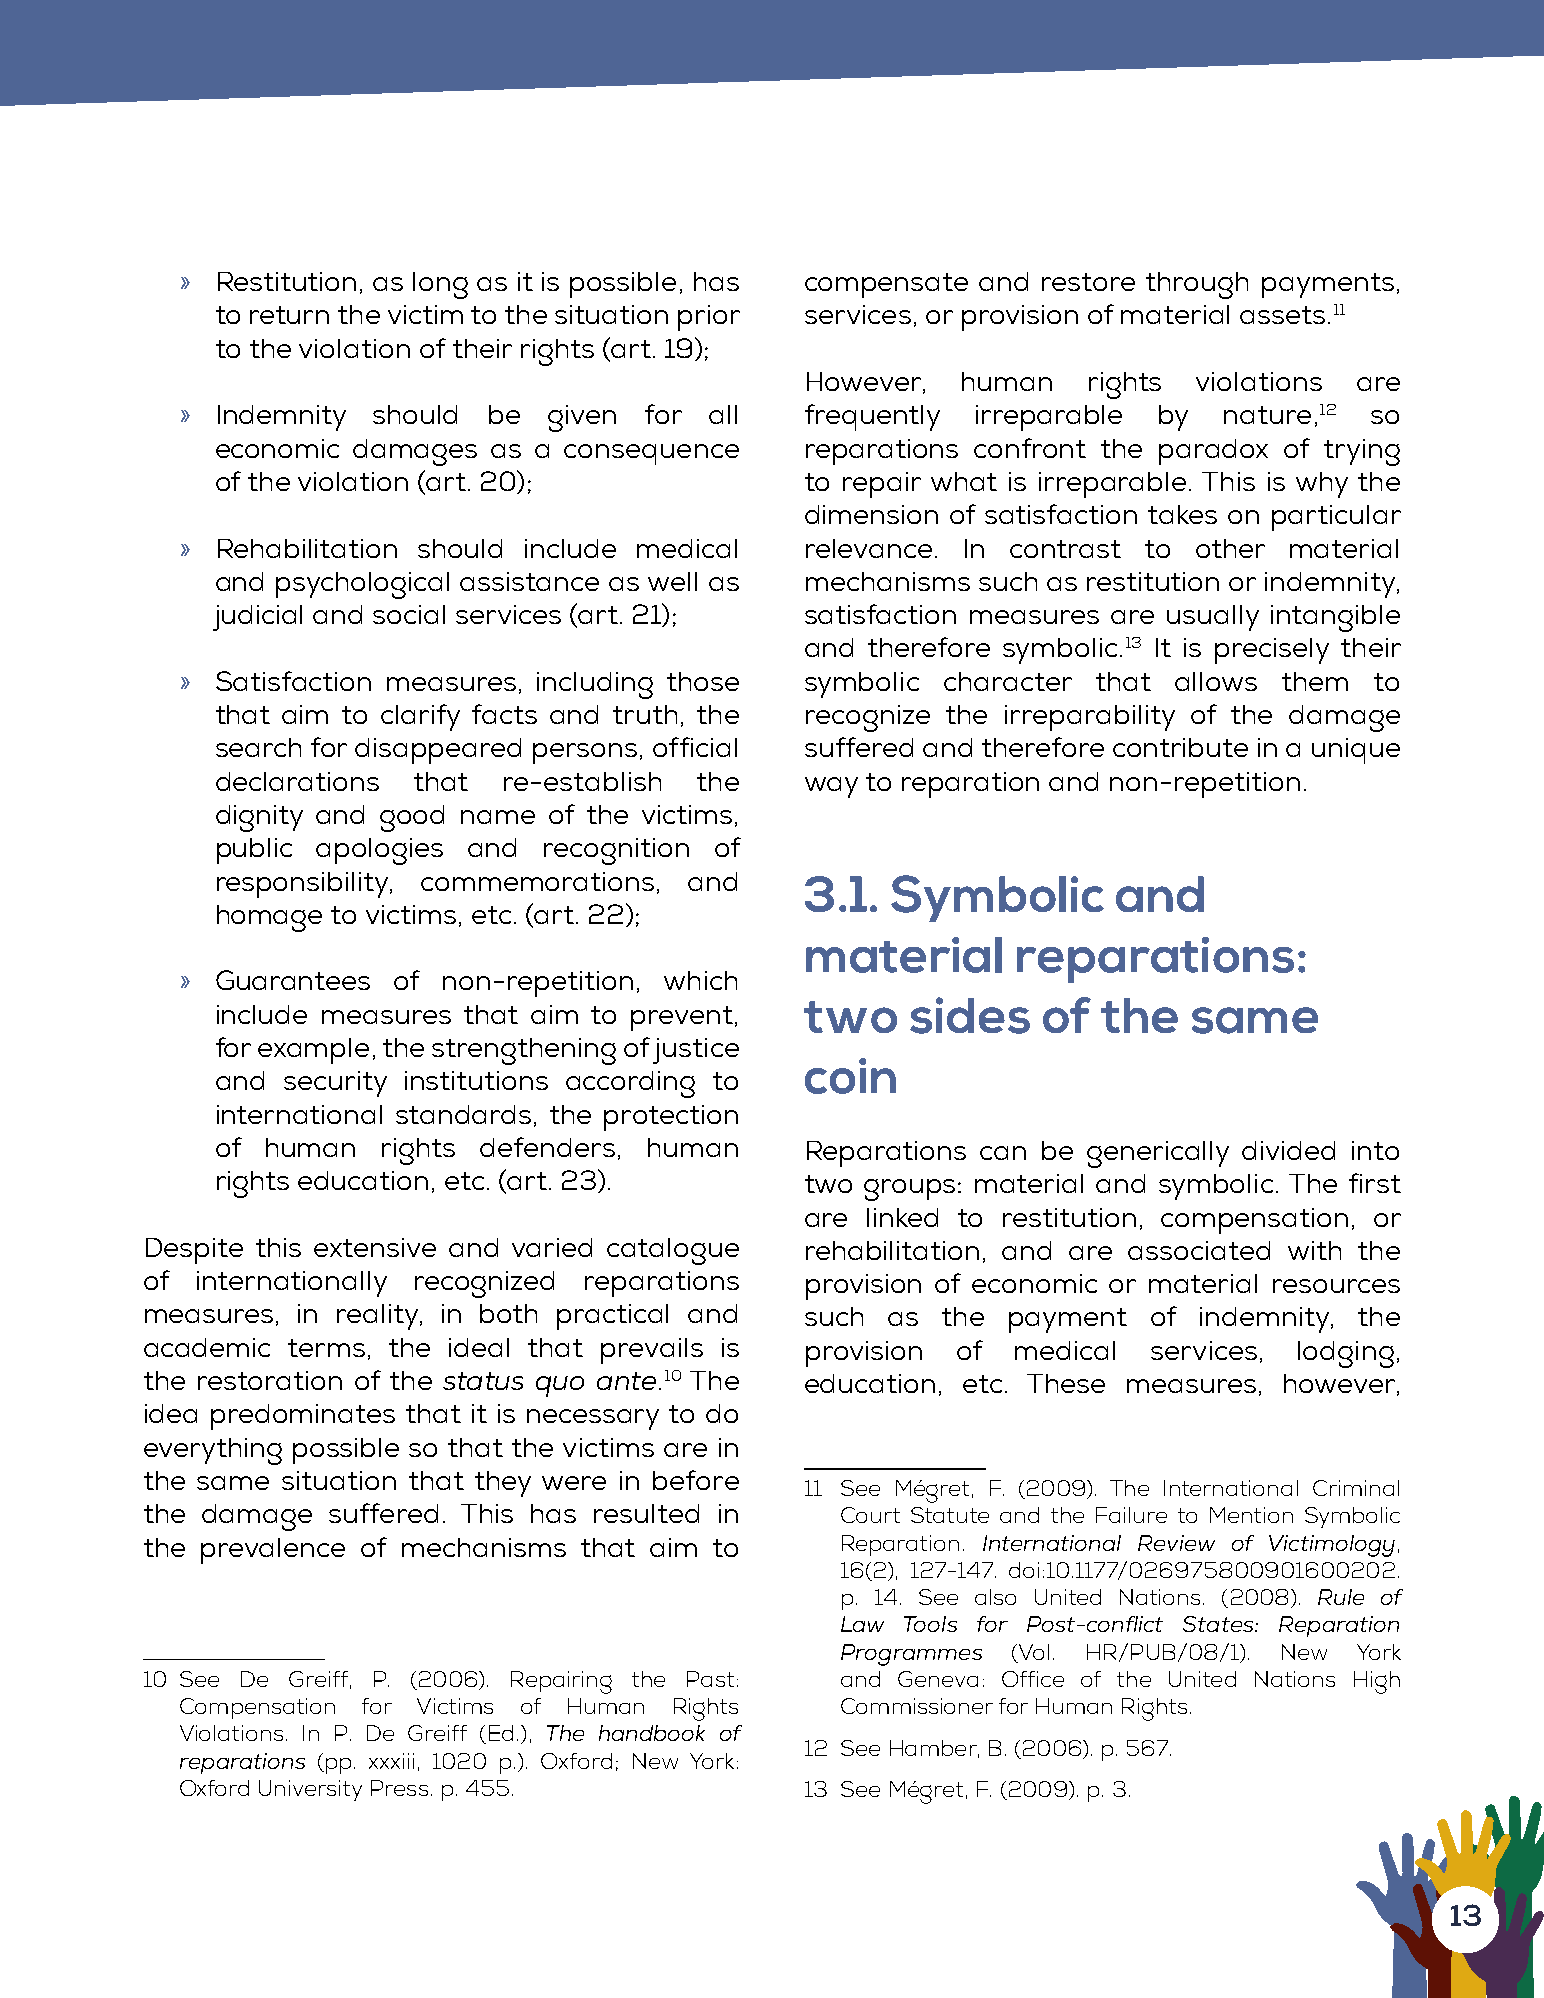 The width and height of the page is (1544, 1998). What do you see at coordinates (1197, 285) in the page?
I see `through` at bounding box center [1197, 285].
